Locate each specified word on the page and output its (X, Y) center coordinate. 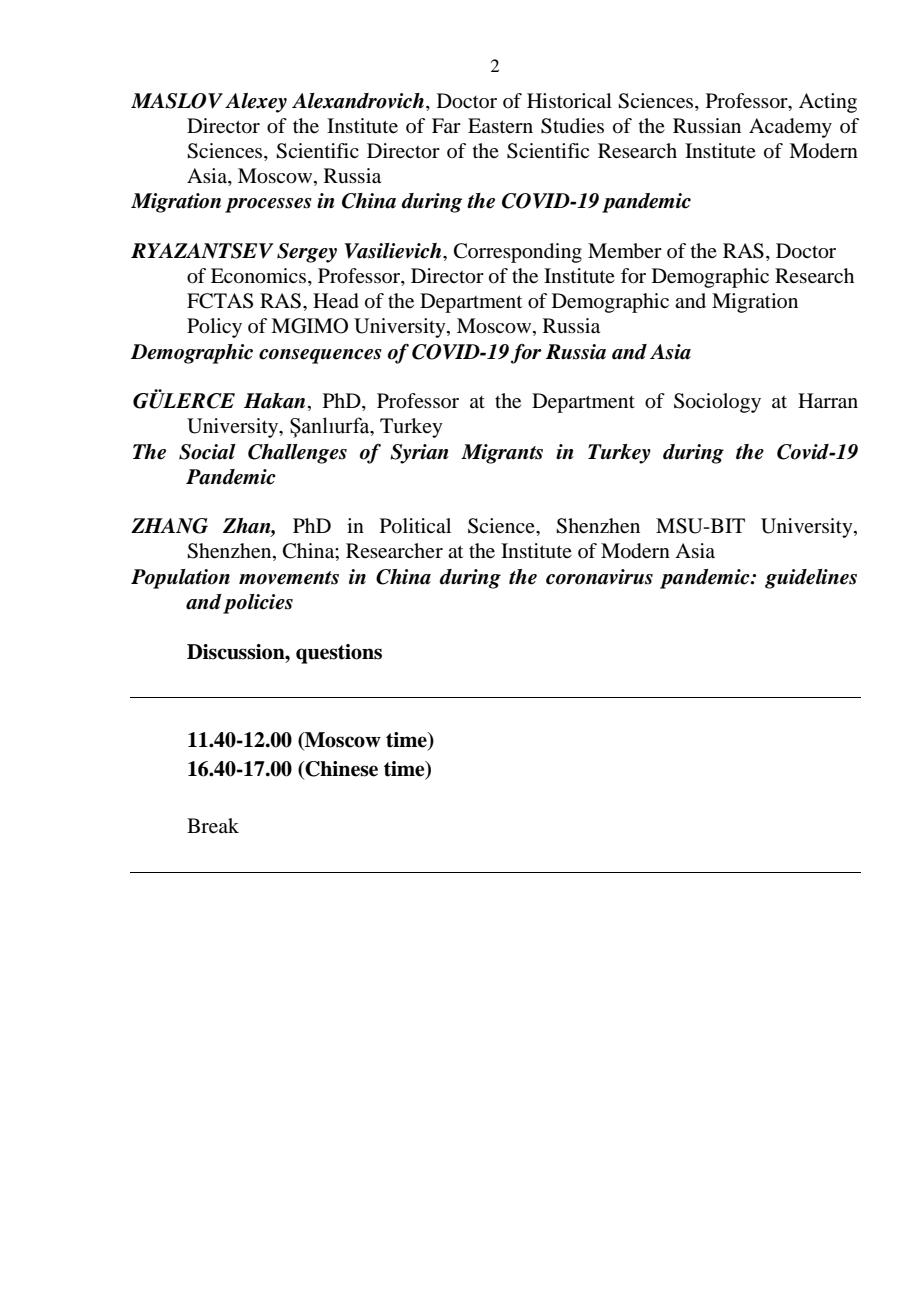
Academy (790, 128)
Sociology (717, 403)
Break (213, 826)
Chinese (341, 769)
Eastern (500, 125)
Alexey (256, 103)
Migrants (502, 454)
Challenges (297, 454)
